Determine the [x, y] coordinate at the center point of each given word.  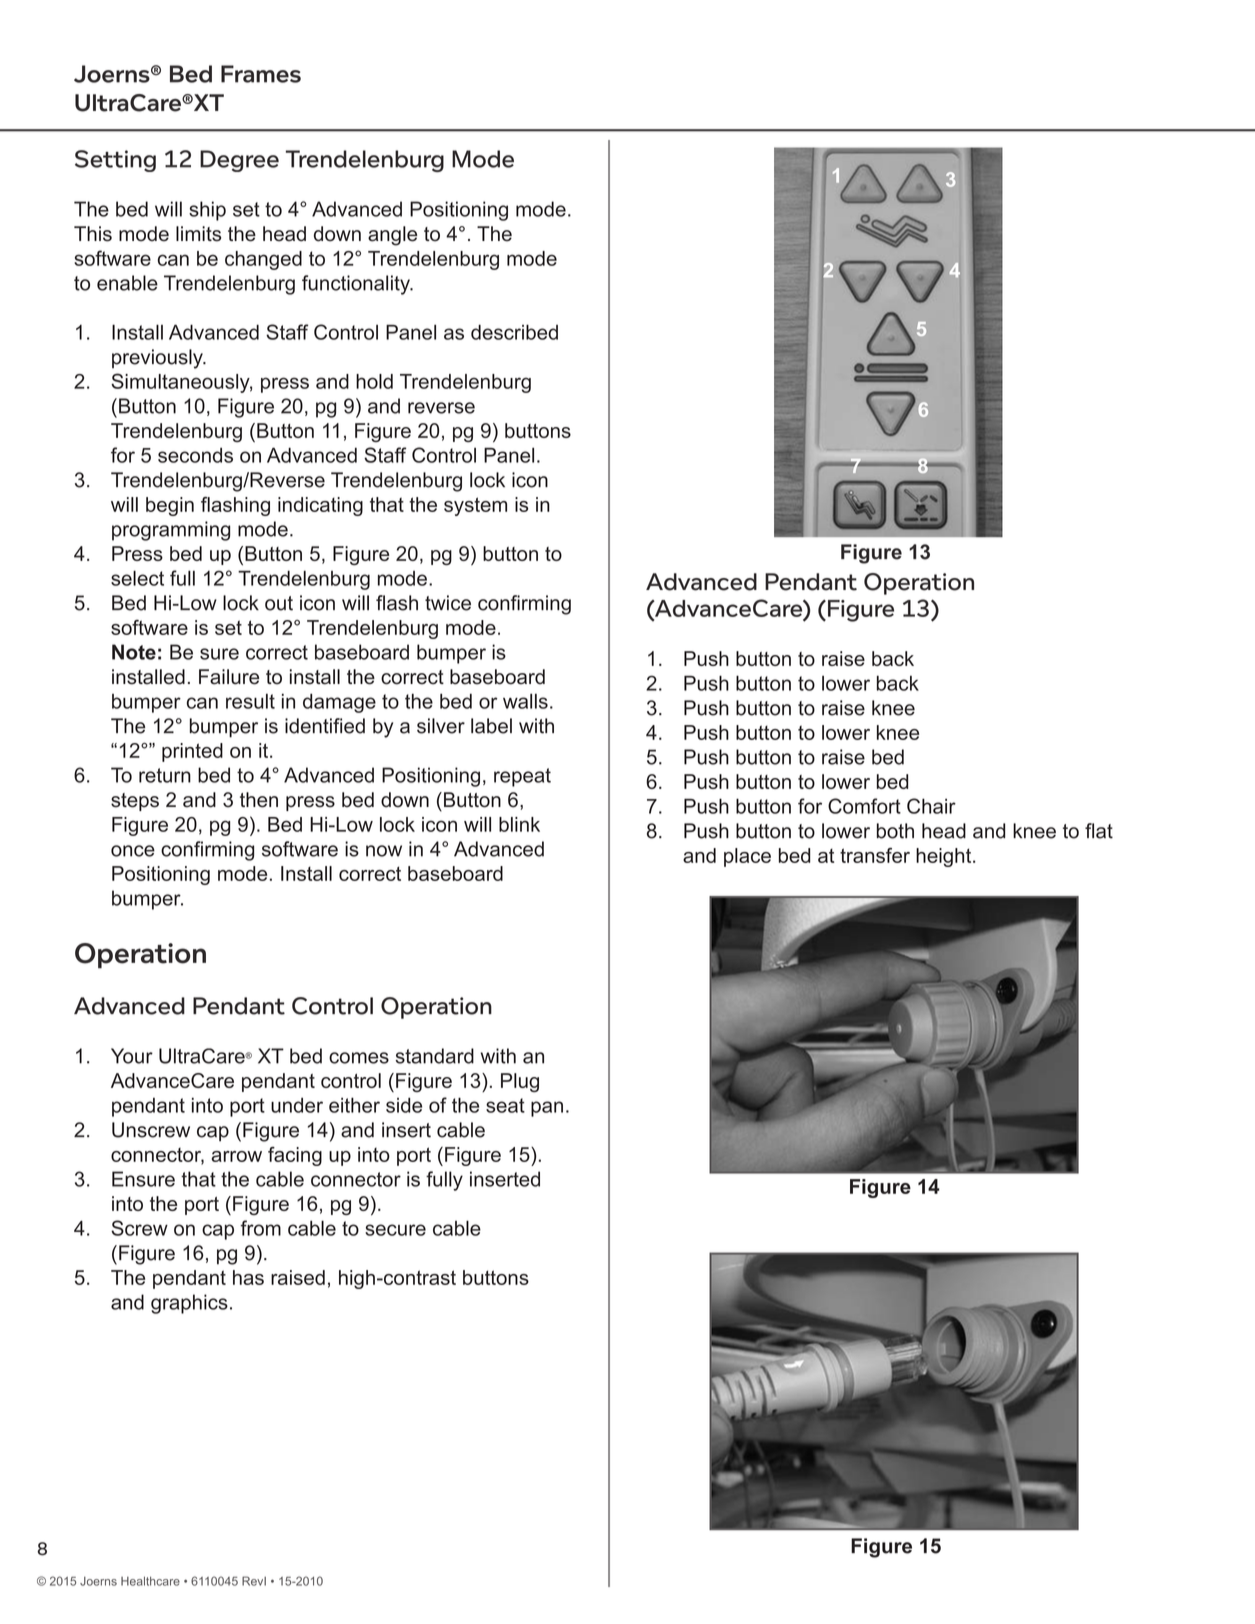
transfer [875, 855]
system [475, 506]
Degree [239, 161]
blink [519, 824]
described [514, 332]
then [259, 800]
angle [392, 236]
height [945, 857]
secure [395, 1230]
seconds [195, 455]
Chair [931, 806]
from [260, 1228]
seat [505, 1105]
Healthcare [150, 1581]
